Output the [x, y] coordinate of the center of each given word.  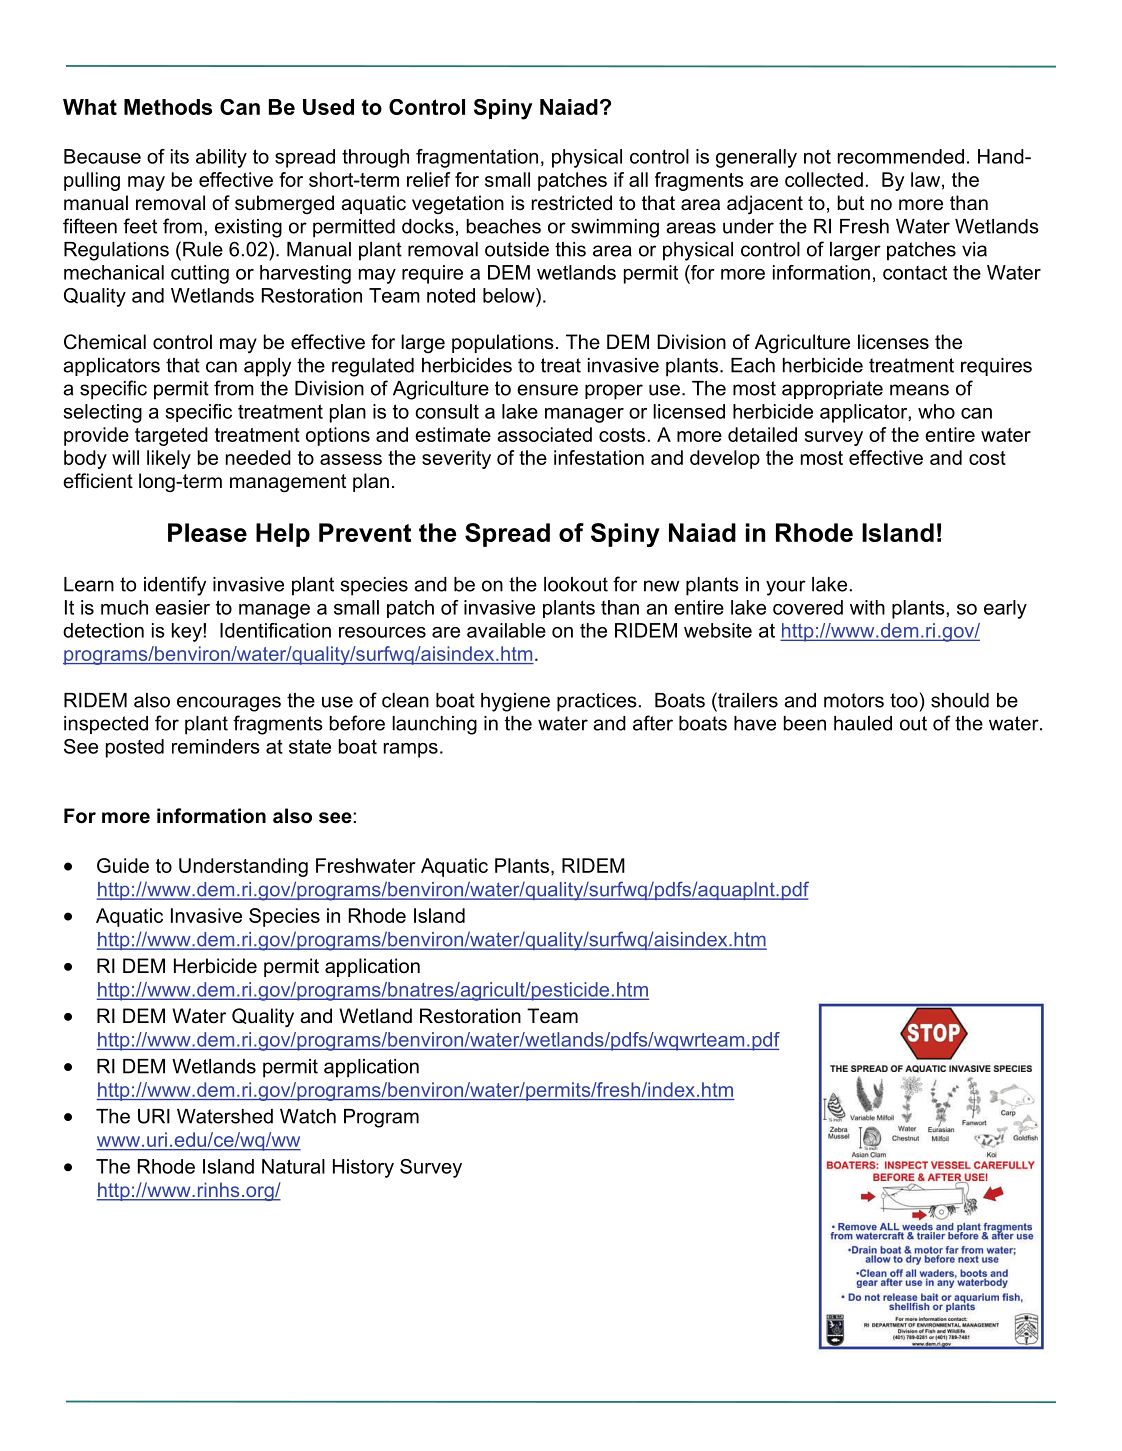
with [867, 607]
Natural [293, 1166]
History [363, 1168]
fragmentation [477, 158]
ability [221, 158]
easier [182, 607]
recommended [901, 156]
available [506, 630]
